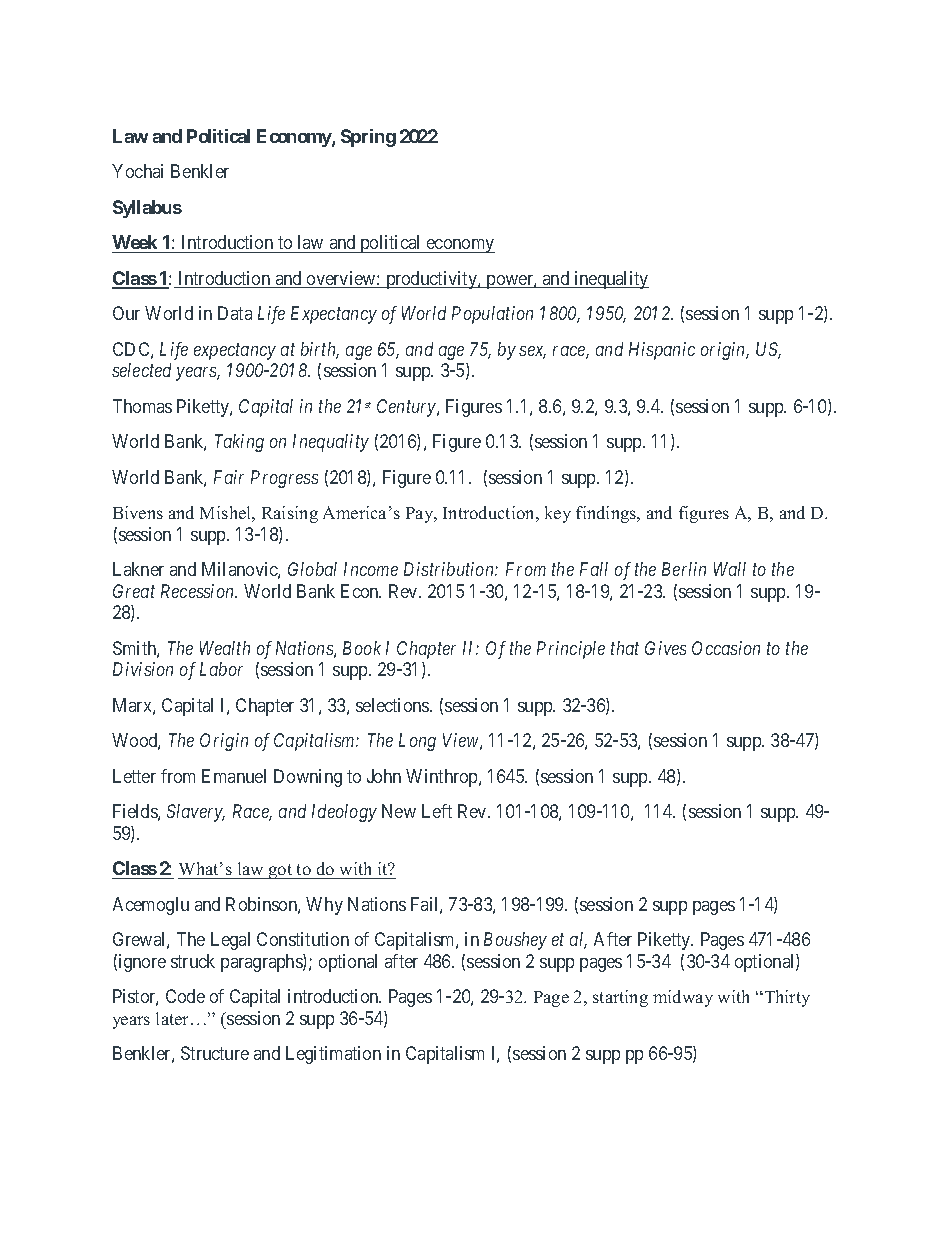  Describe the element at coordinates (239, 443) in the page. I see `Taking` at that location.
